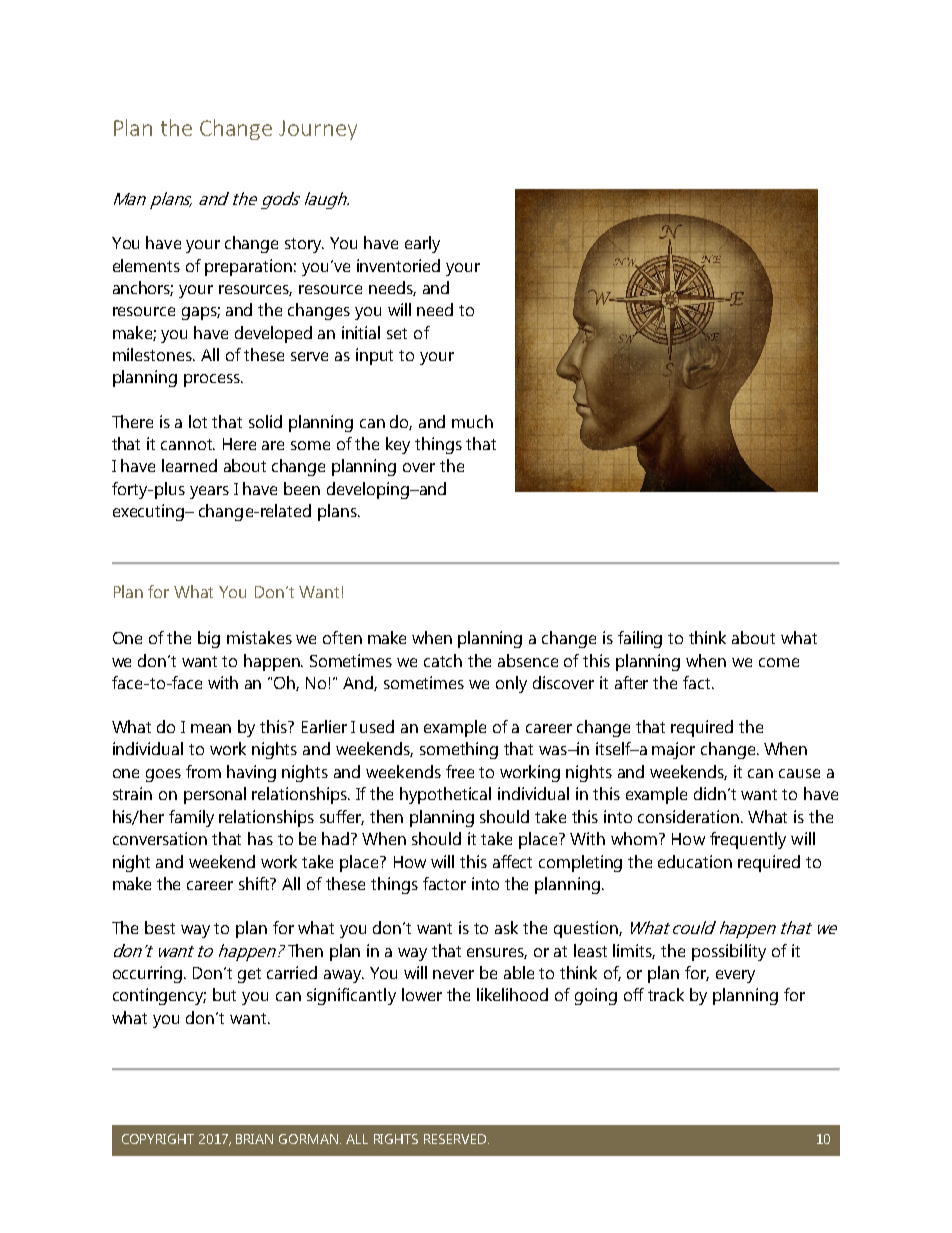  What do you see at coordinates (445, 795) in the document?
I see `hypothetical` at bounding box center [445, 795].
